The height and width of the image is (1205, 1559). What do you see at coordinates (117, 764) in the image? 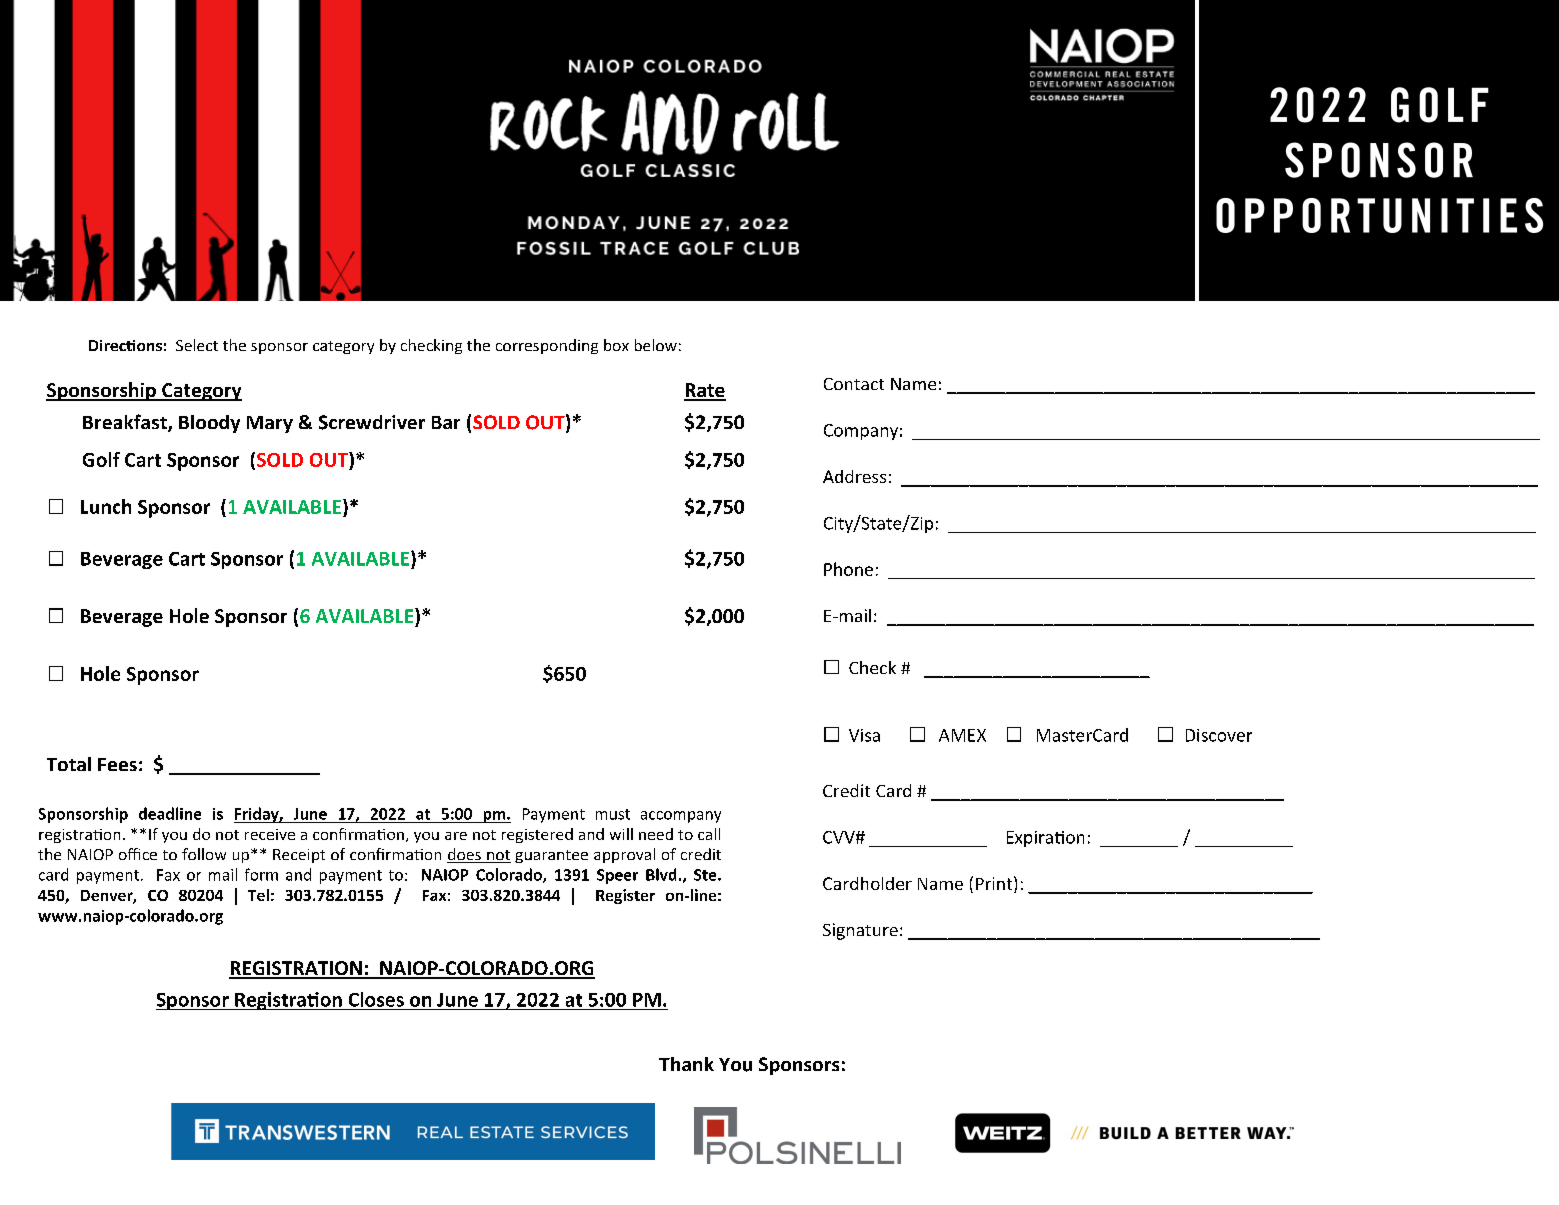
I see `Fees` at bounding box center [117, 764].
